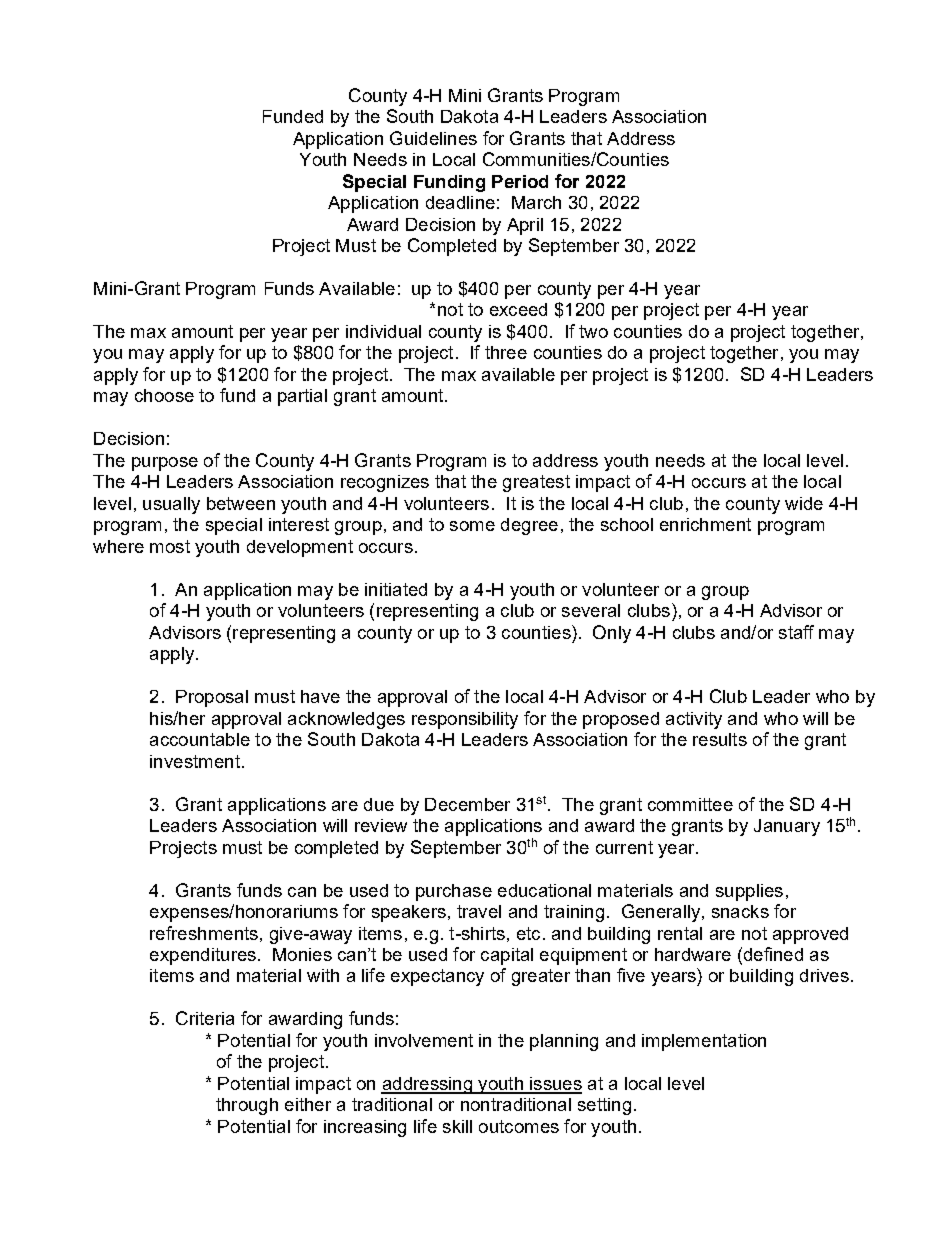  What do you see at coordinates (247, 1106) in the screenshot?
I see `through` at bounding box center [247, 1106].
